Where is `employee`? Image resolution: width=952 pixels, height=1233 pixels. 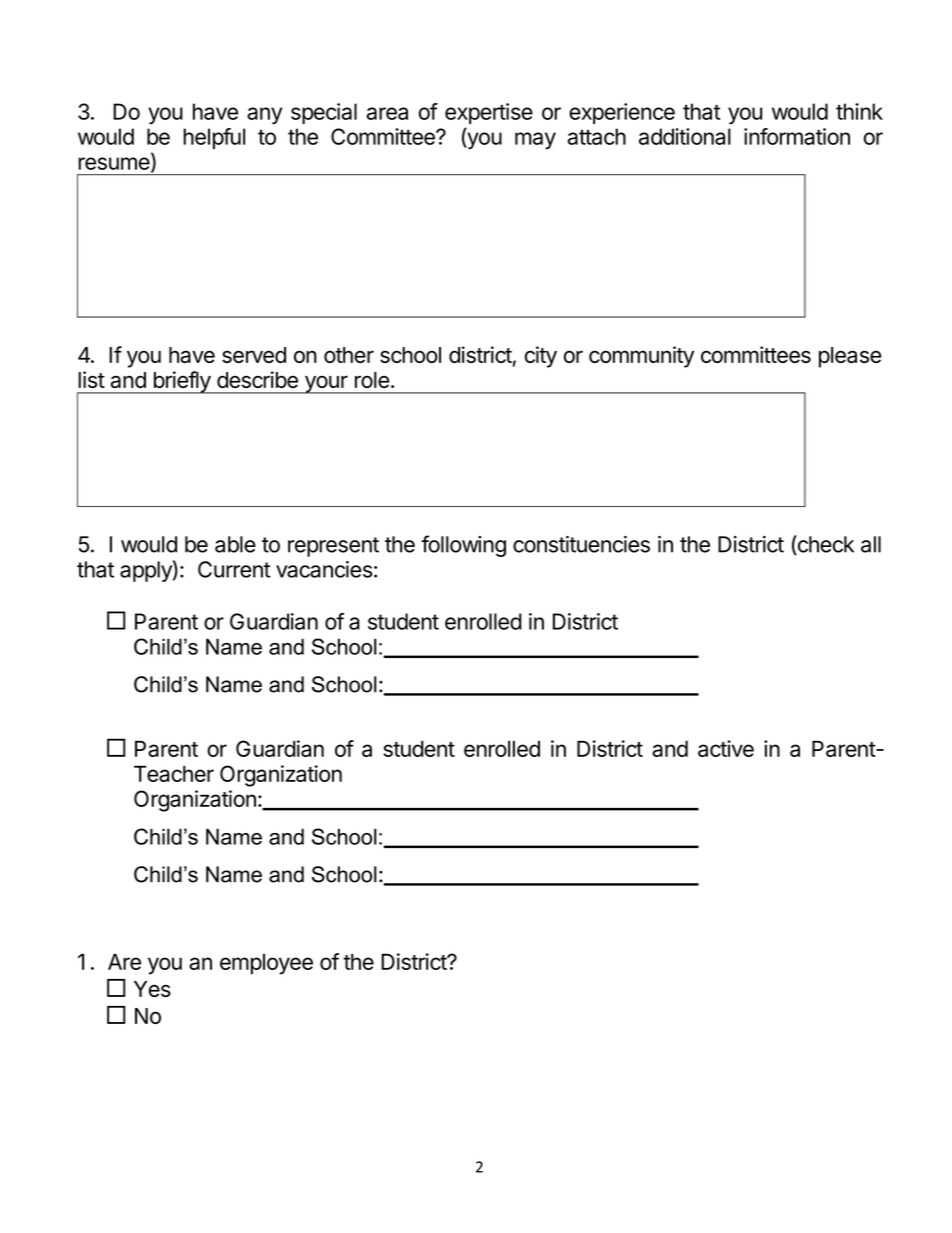 employee is located at coordinates (266, 964).
